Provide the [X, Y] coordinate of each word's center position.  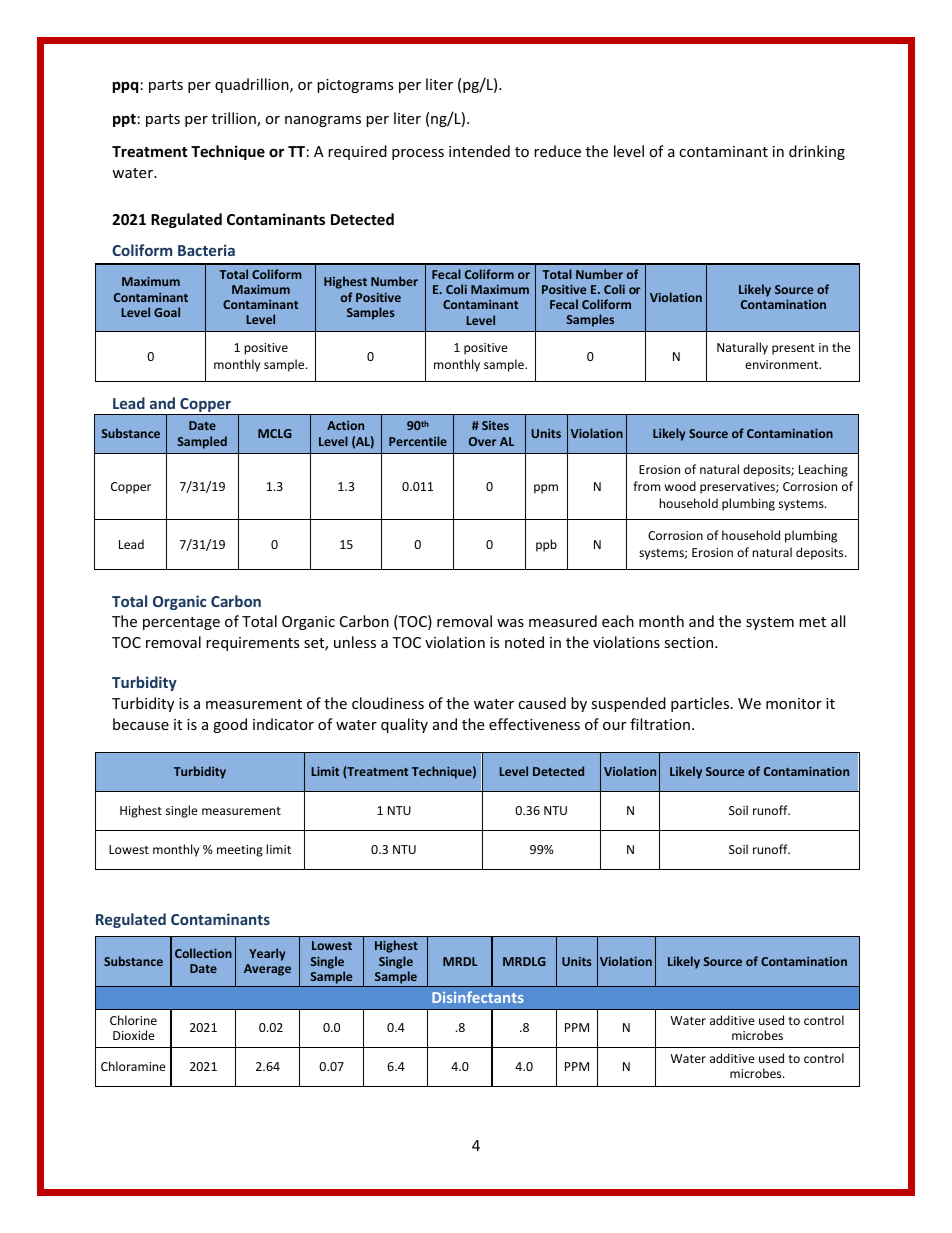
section [690, 642]
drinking [817, 152]
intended [479, 151]
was [510, 623]
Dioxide [134, 1035]
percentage [181, 623]
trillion [235, 119]
